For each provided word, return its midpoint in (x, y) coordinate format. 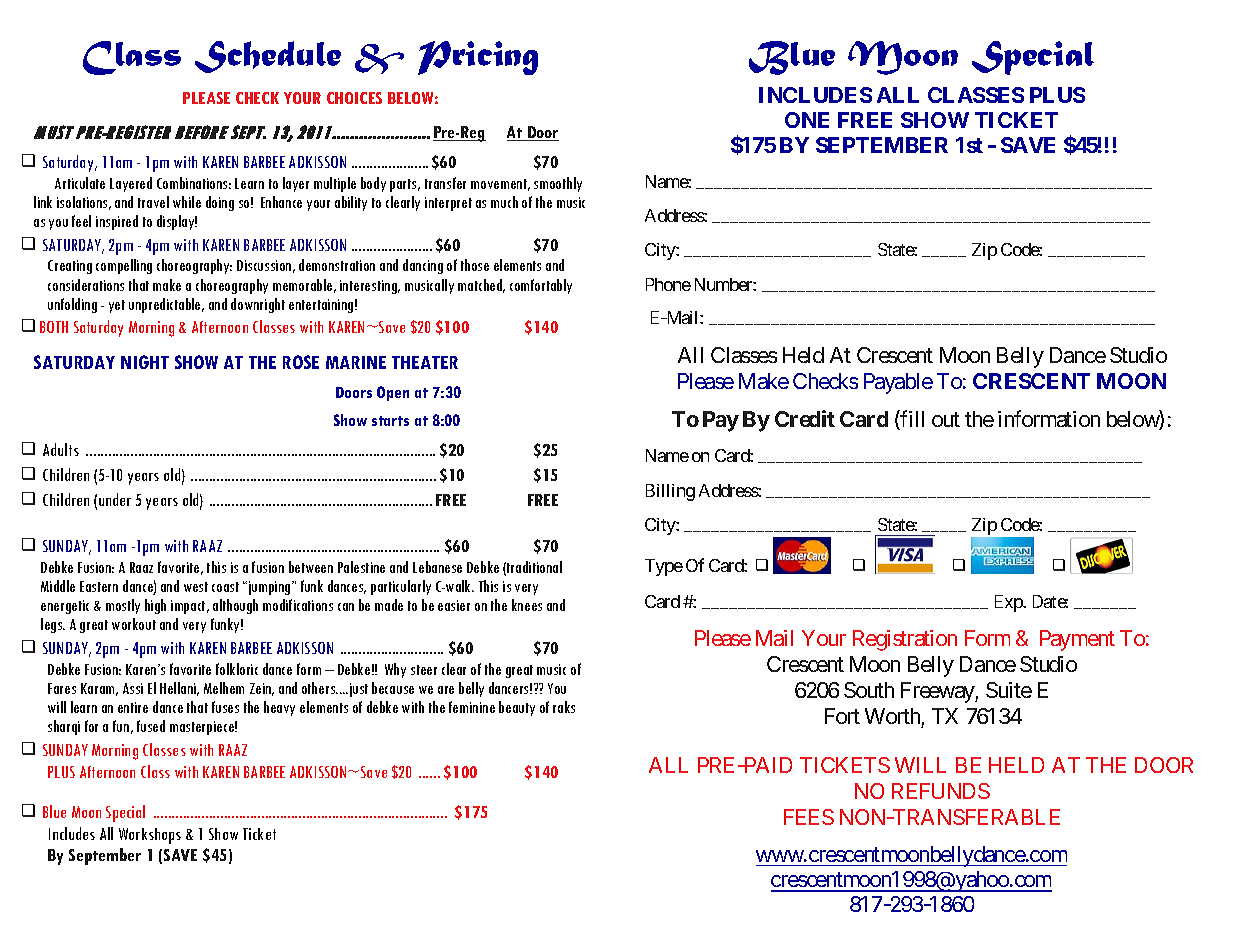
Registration (905, 640)
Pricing (478, 58)
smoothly (558, 184)
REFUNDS (941, 791)
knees (527, 605)
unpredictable (166, 305)
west (196, 587)
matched (481, 286)
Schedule (268, 57)
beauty (517, 708)
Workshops (150, 836)
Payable (898, 383)
